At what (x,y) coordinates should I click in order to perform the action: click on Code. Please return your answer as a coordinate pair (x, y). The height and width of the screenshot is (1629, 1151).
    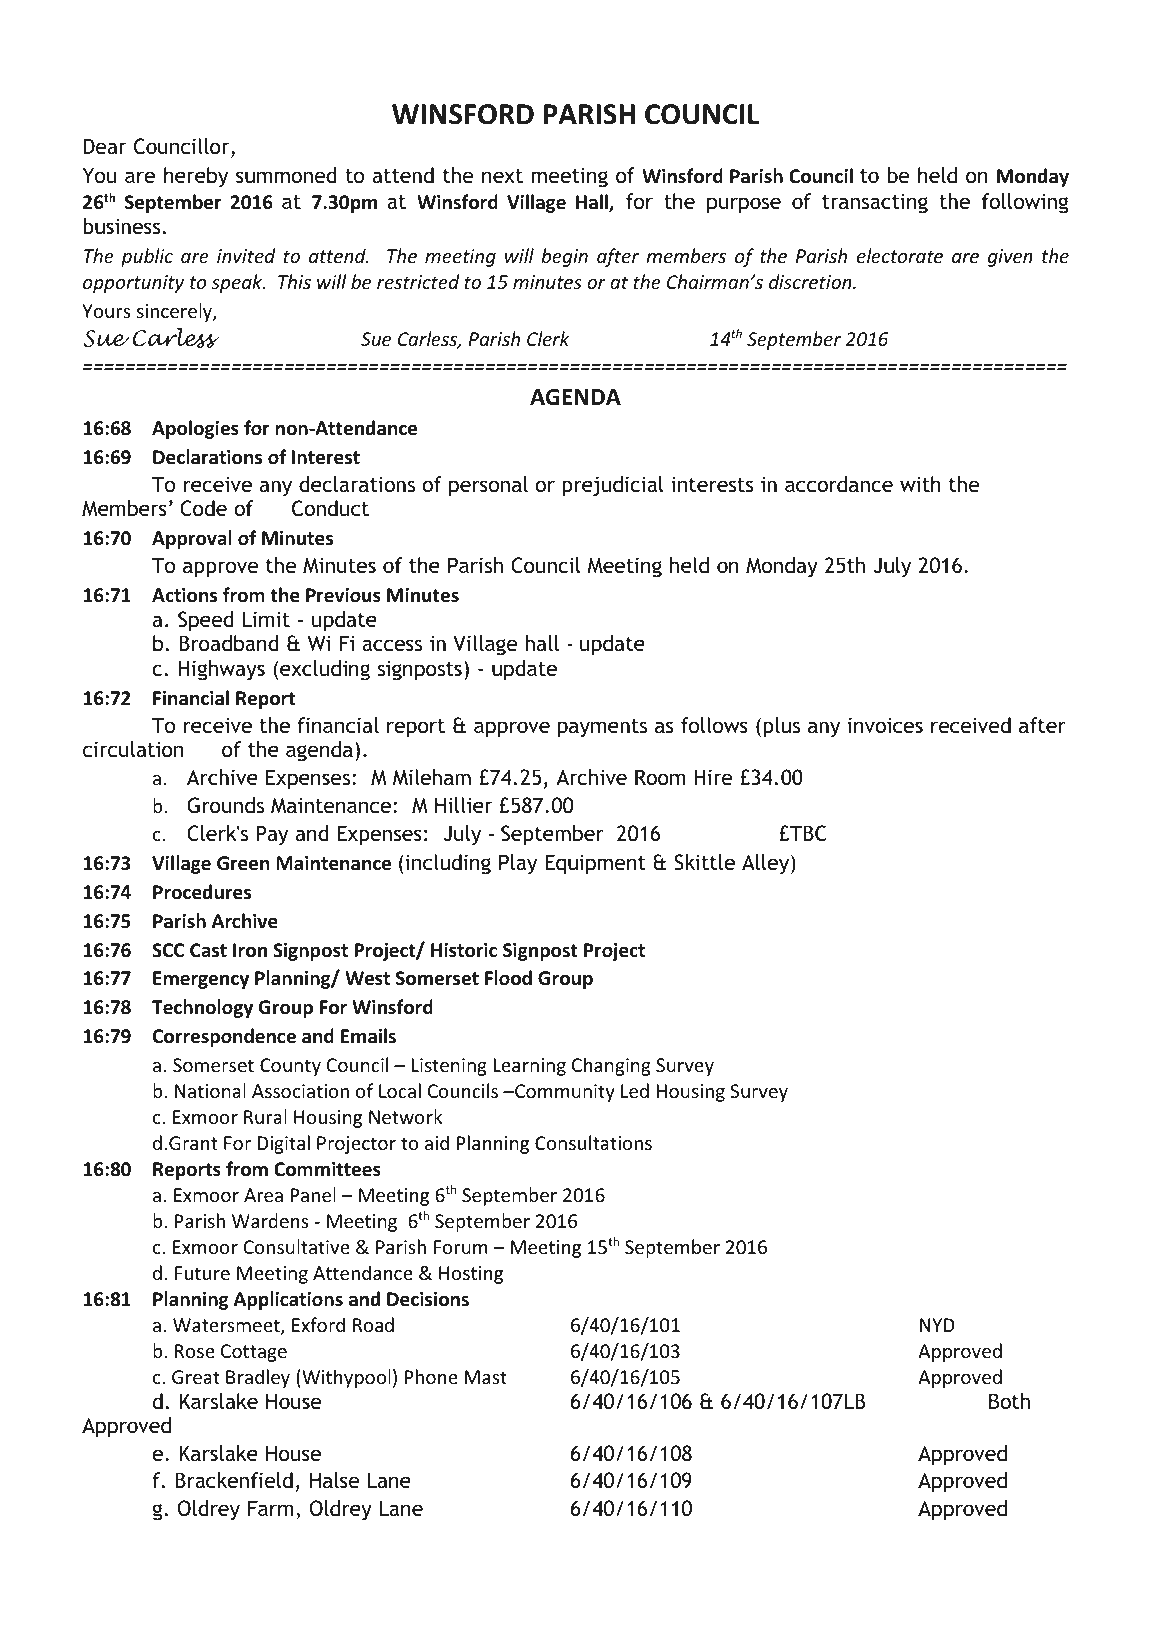
    Looking at the image, I should click on (203, 508).
